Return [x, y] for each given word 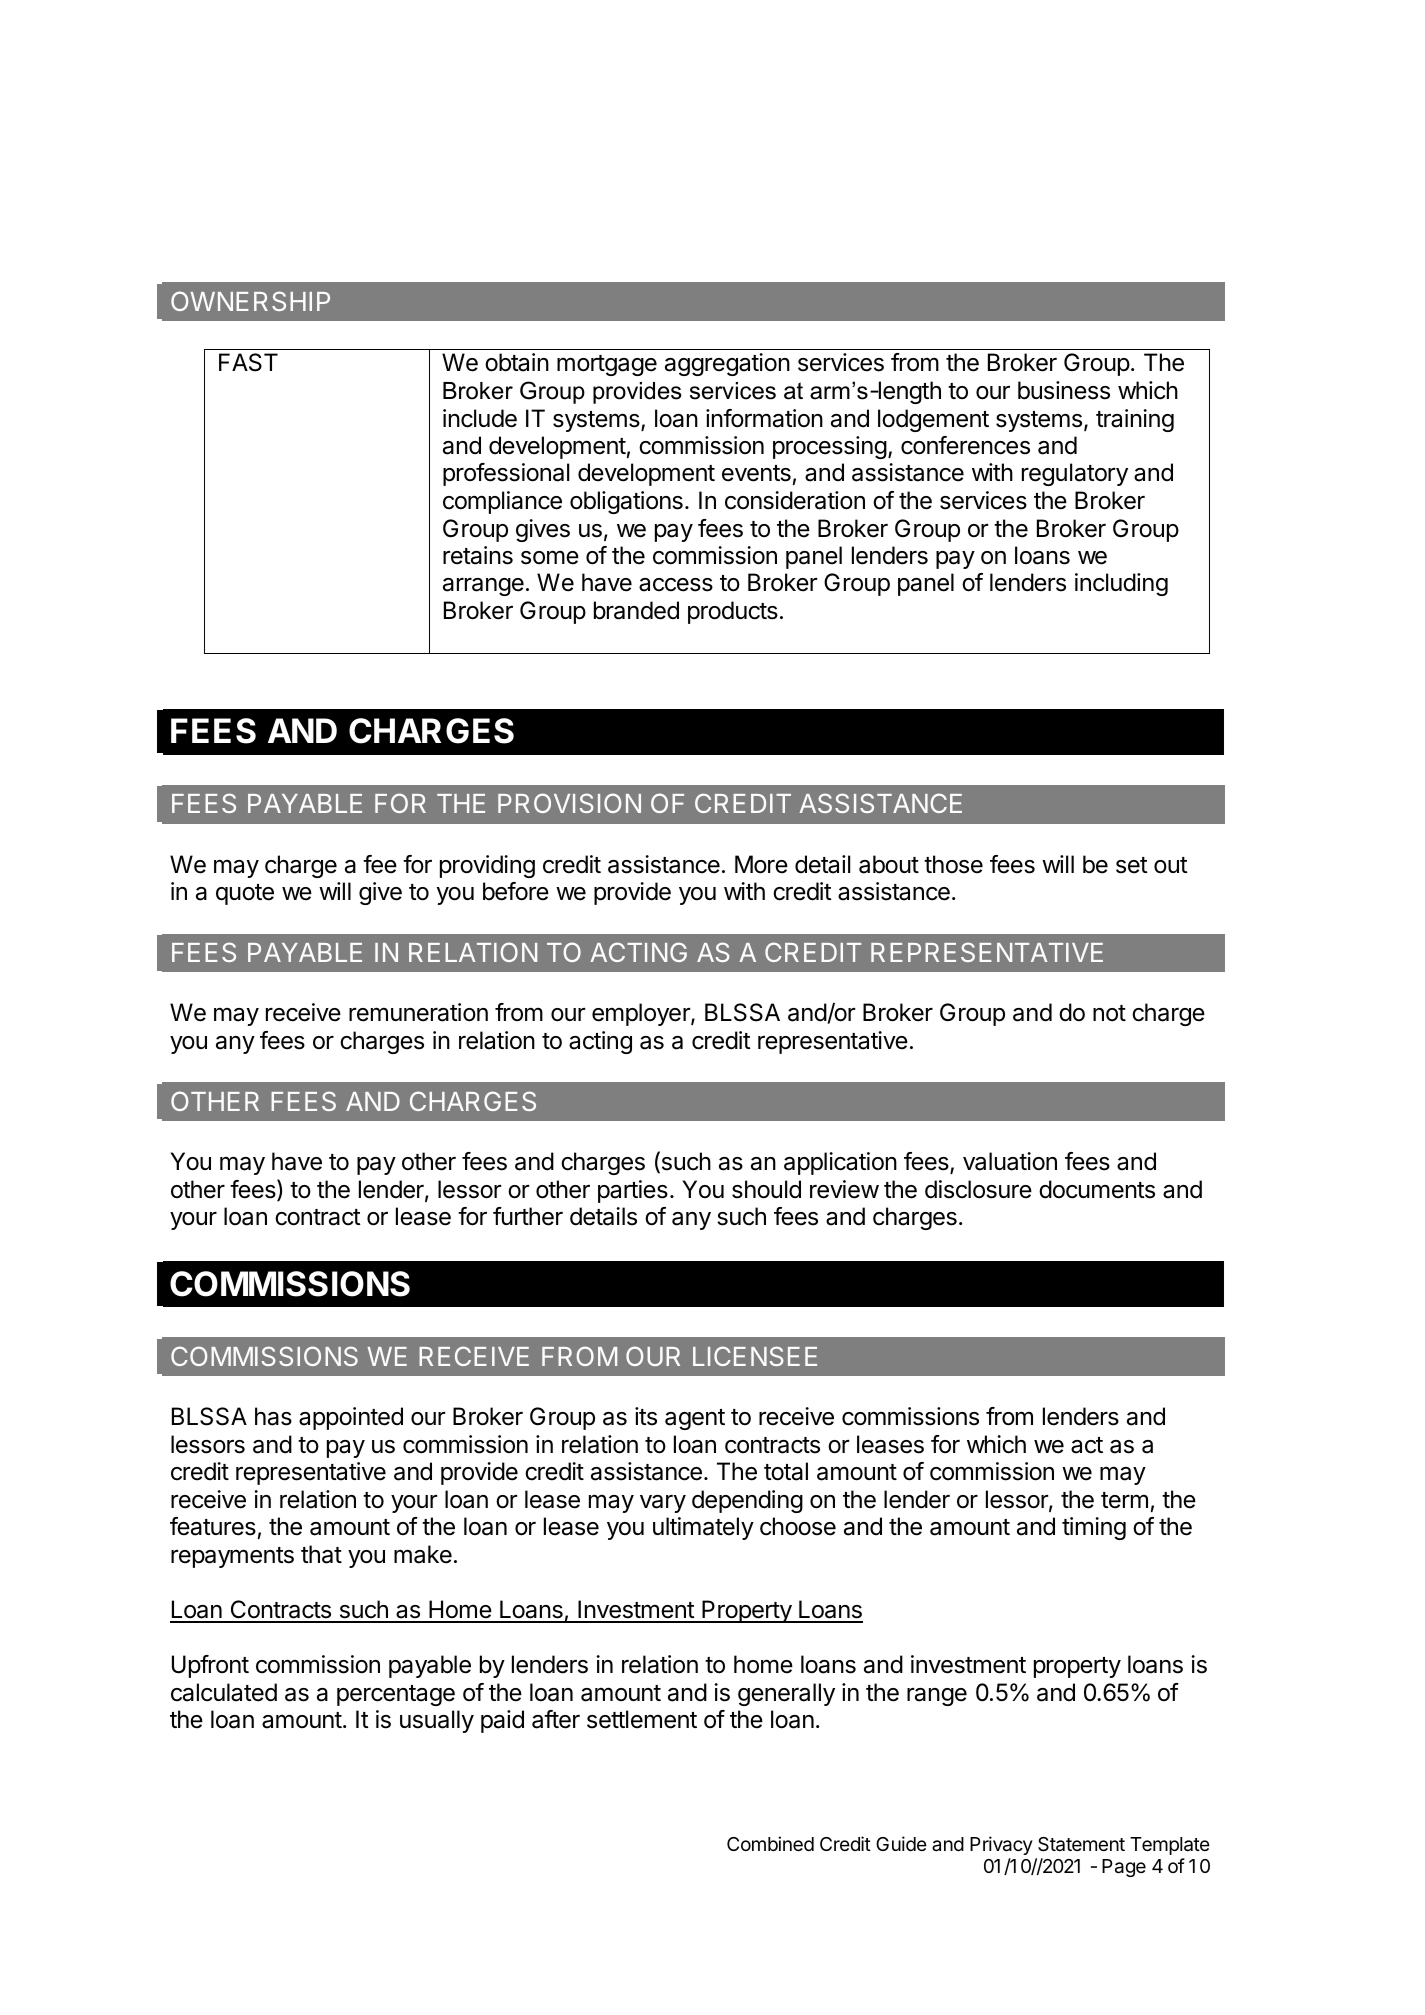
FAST [248, 362]
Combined [770, 1843]
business [1064, 390]
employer [642, 1014]
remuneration [418, 1012]
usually [437, 1721]
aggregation [727, 364]
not [1109, 1013]
